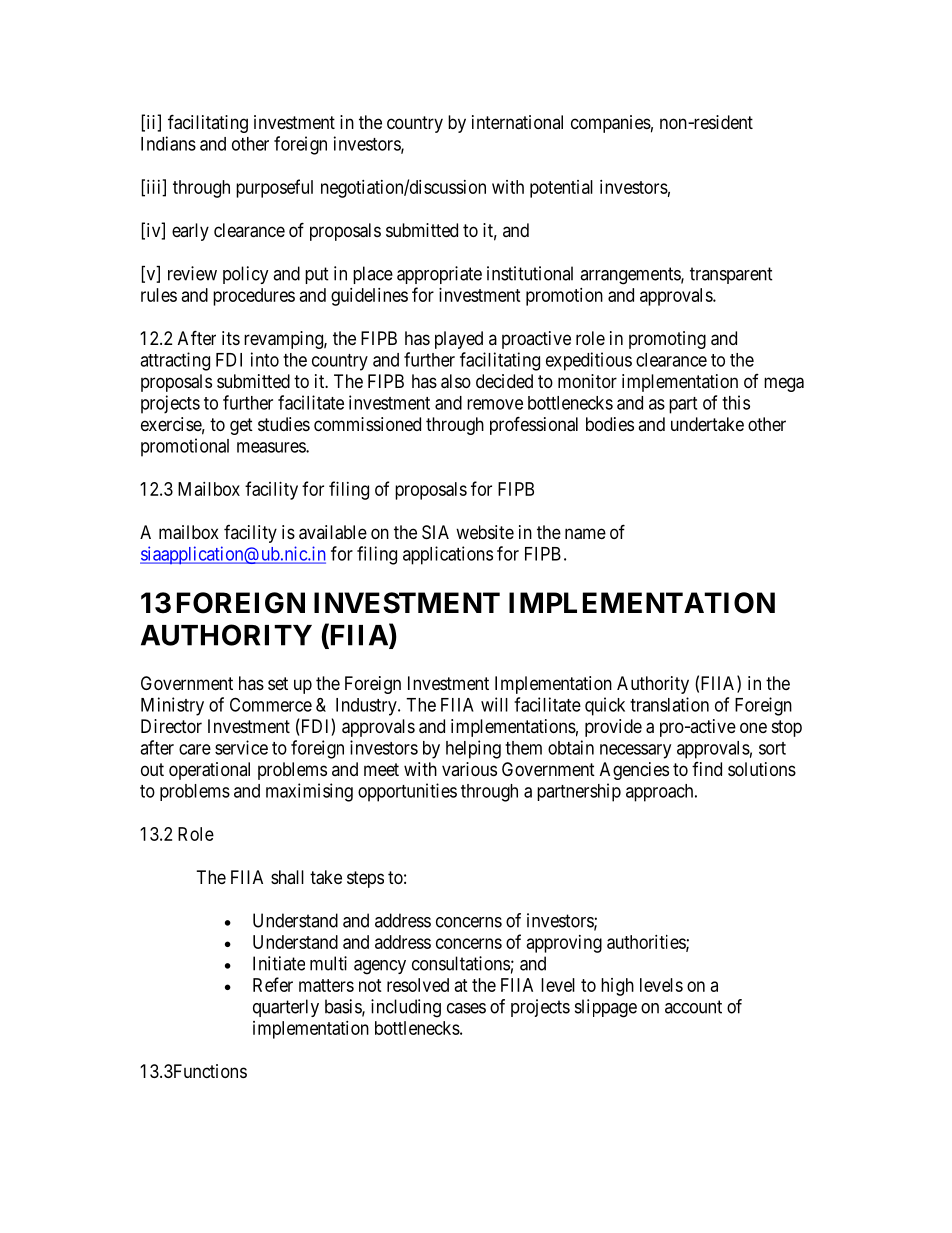 The height and width of the document is (1233, 952). I want to click on its, so click(231, 338).
